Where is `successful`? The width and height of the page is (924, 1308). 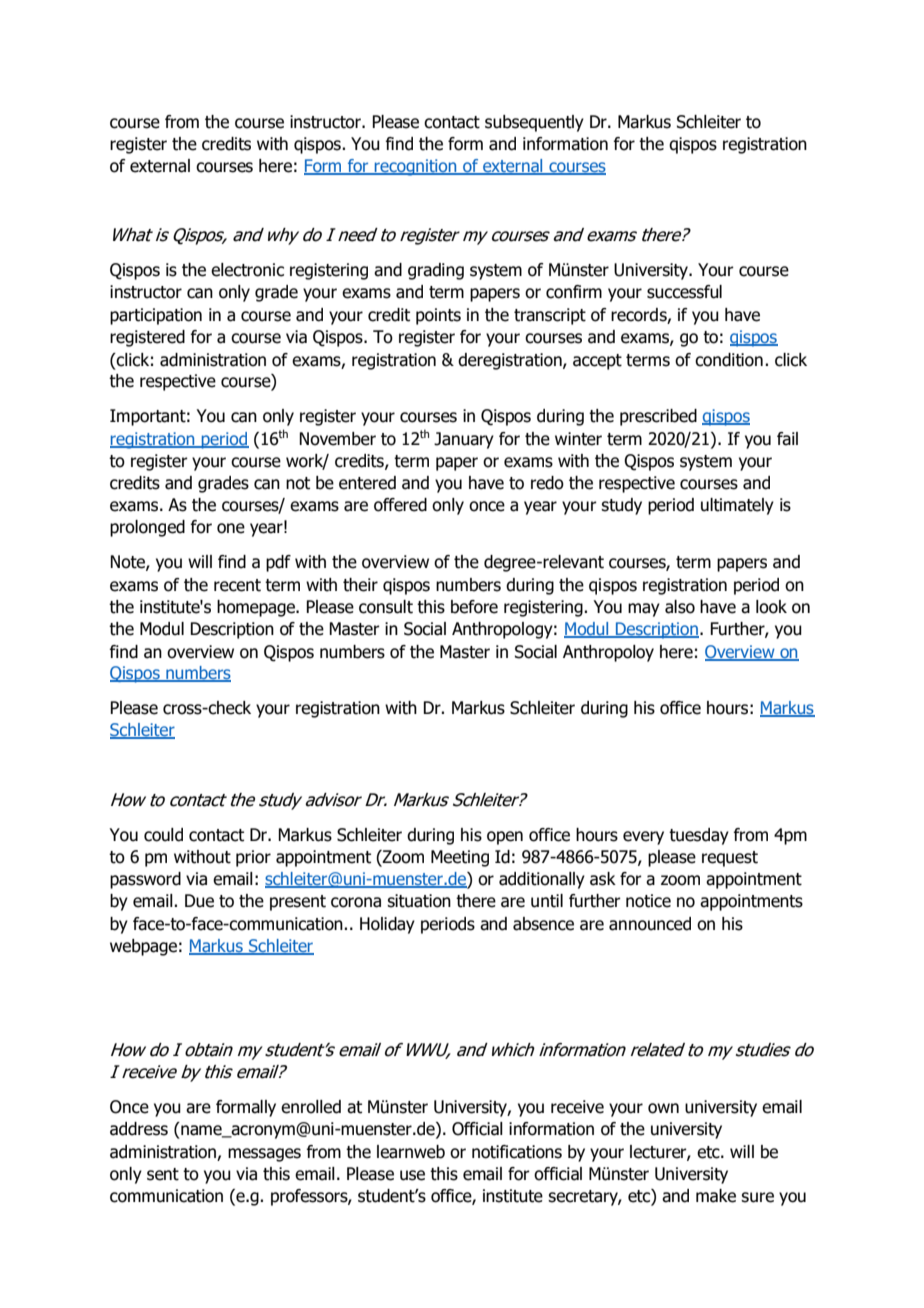
successful is located at coordinates (684, 292).
